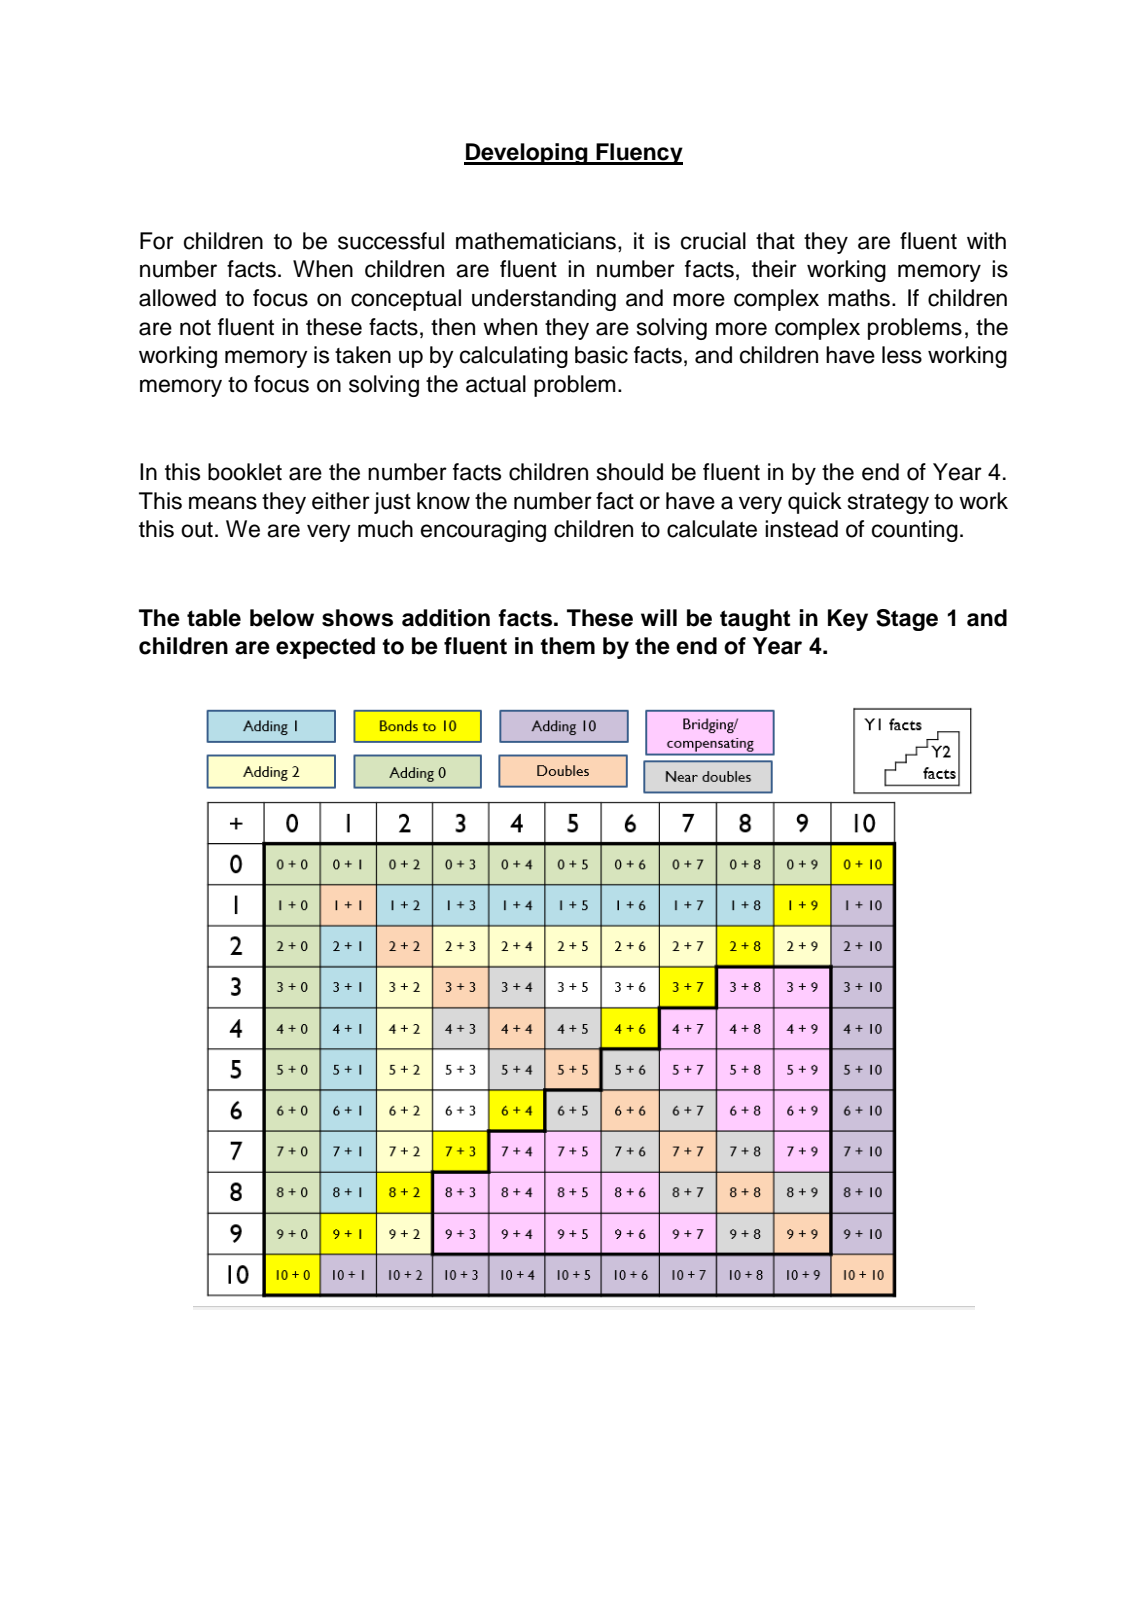  Describe the element at coordinates (195, 328) in the document. I see `not` at that location.
